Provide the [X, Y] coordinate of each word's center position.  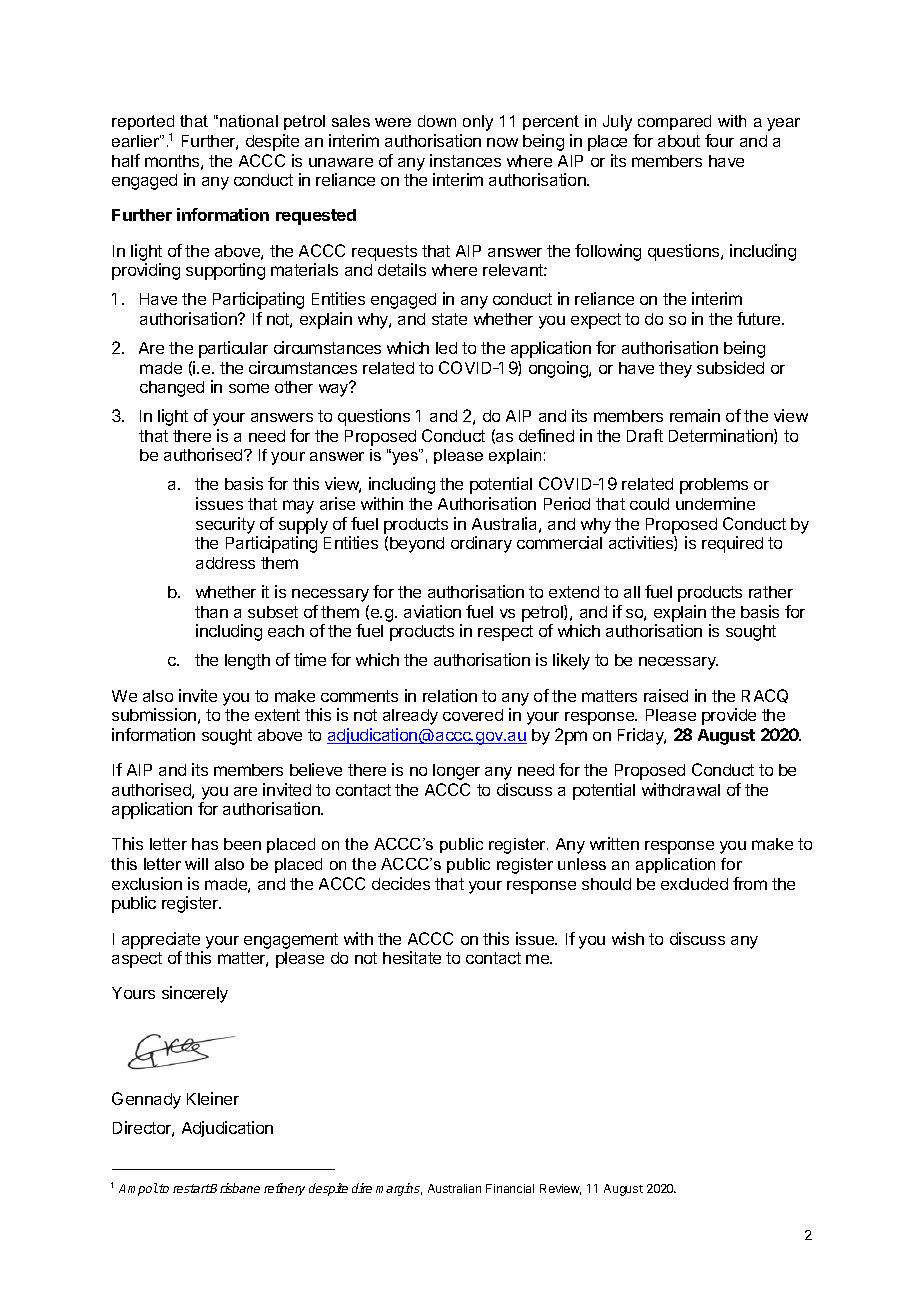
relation [450, 695]
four [719, 140]
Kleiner [213, 1098]
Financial [510, 1188]
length [247, 662]
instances [465, 160]
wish [628, 938]
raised [666, 695]
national [249, 121]
